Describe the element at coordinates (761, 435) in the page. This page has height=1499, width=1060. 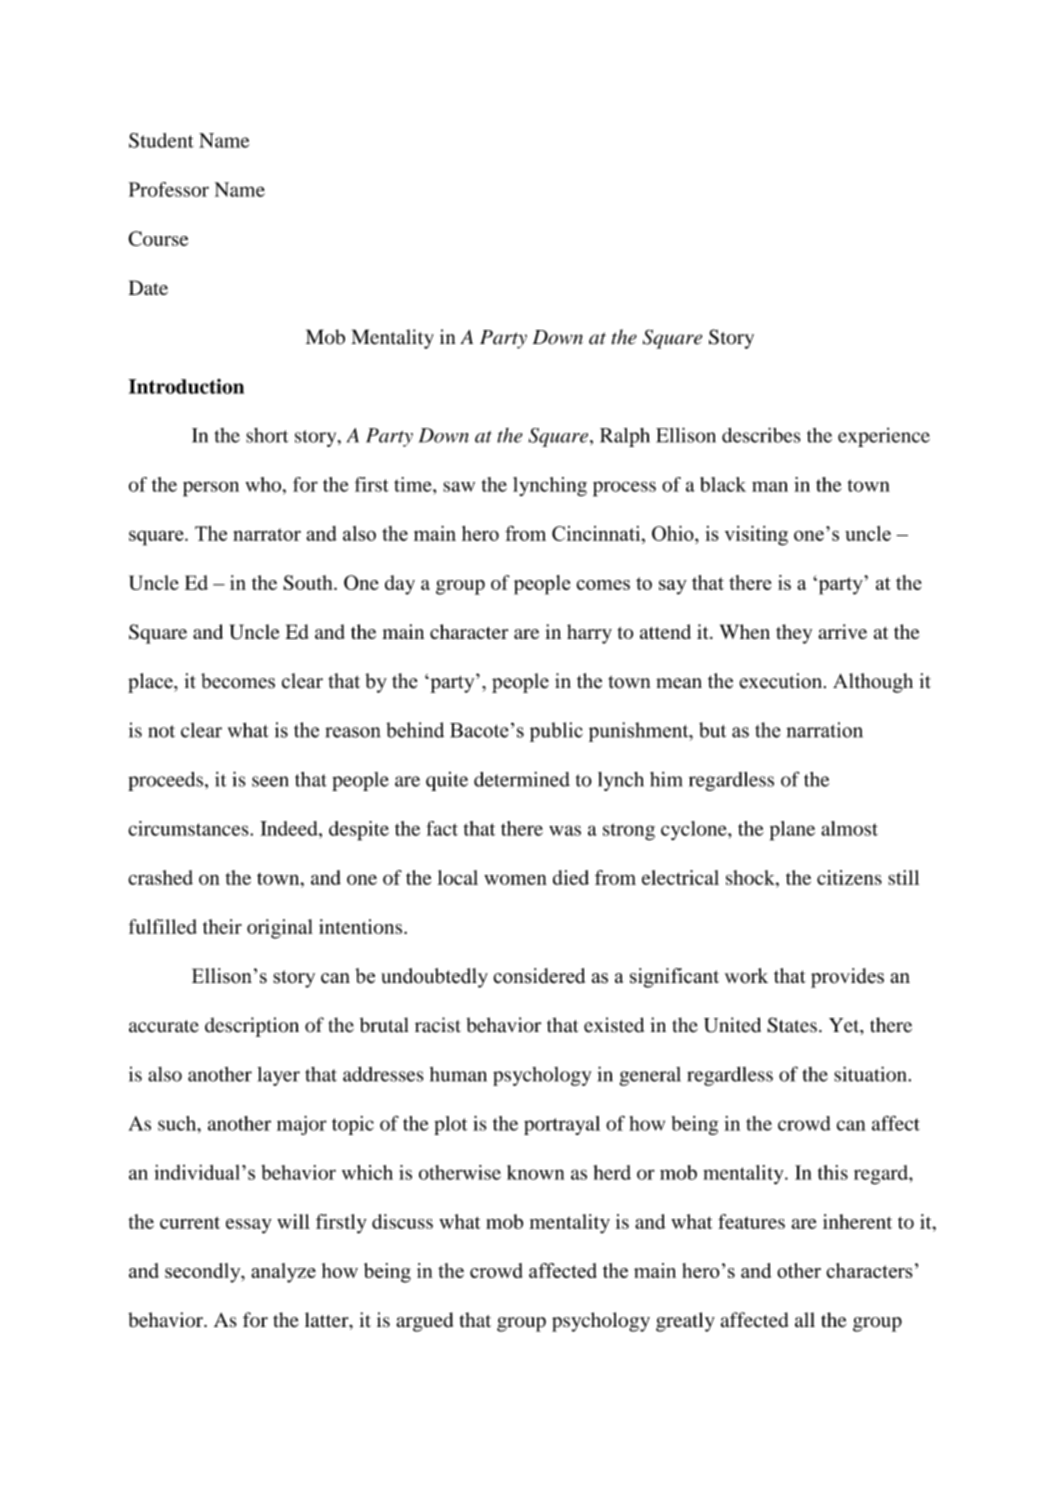
I see `describes` at that location.
